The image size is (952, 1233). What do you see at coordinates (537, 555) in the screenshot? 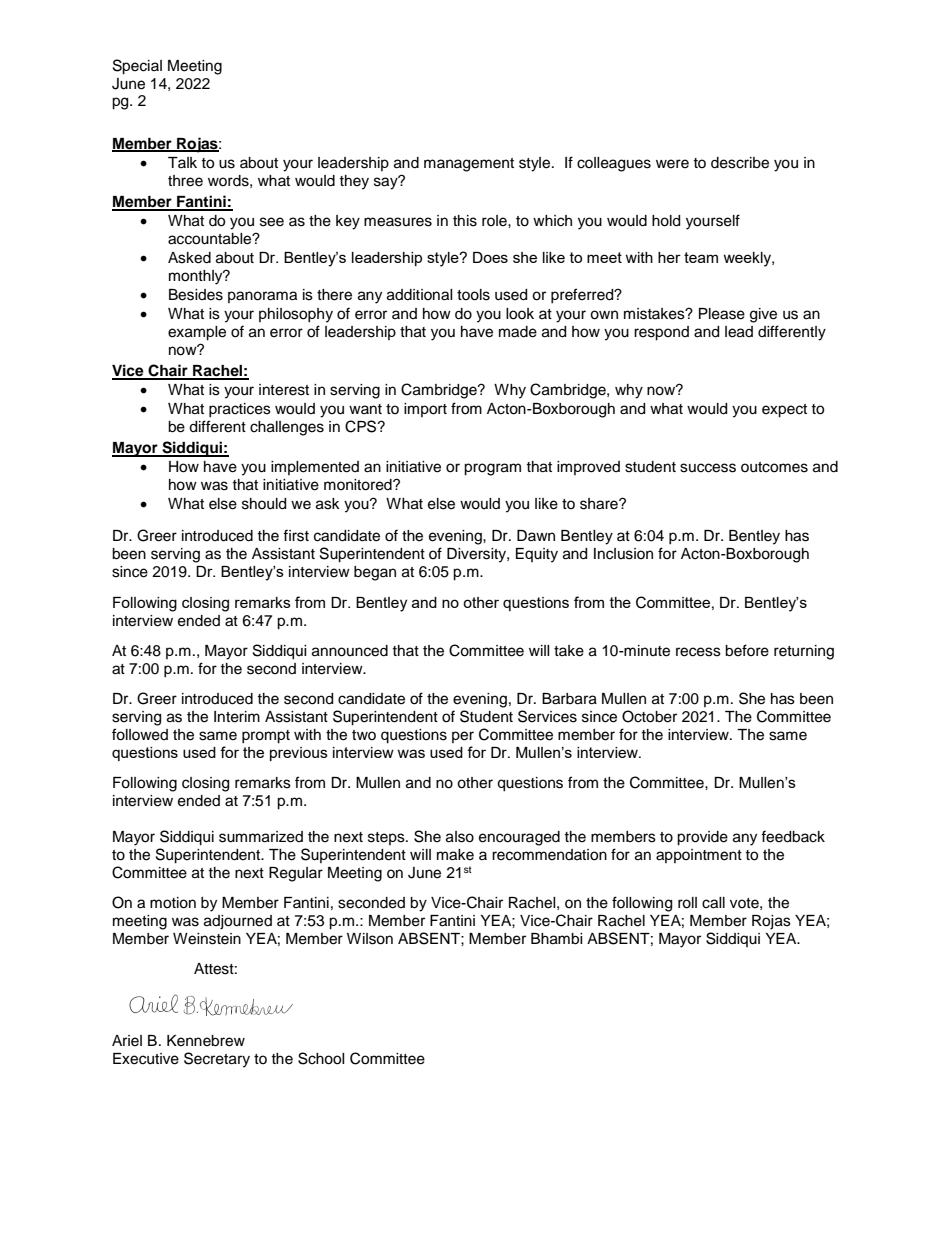
I see `Equity` at bounding box center [537, 555].
